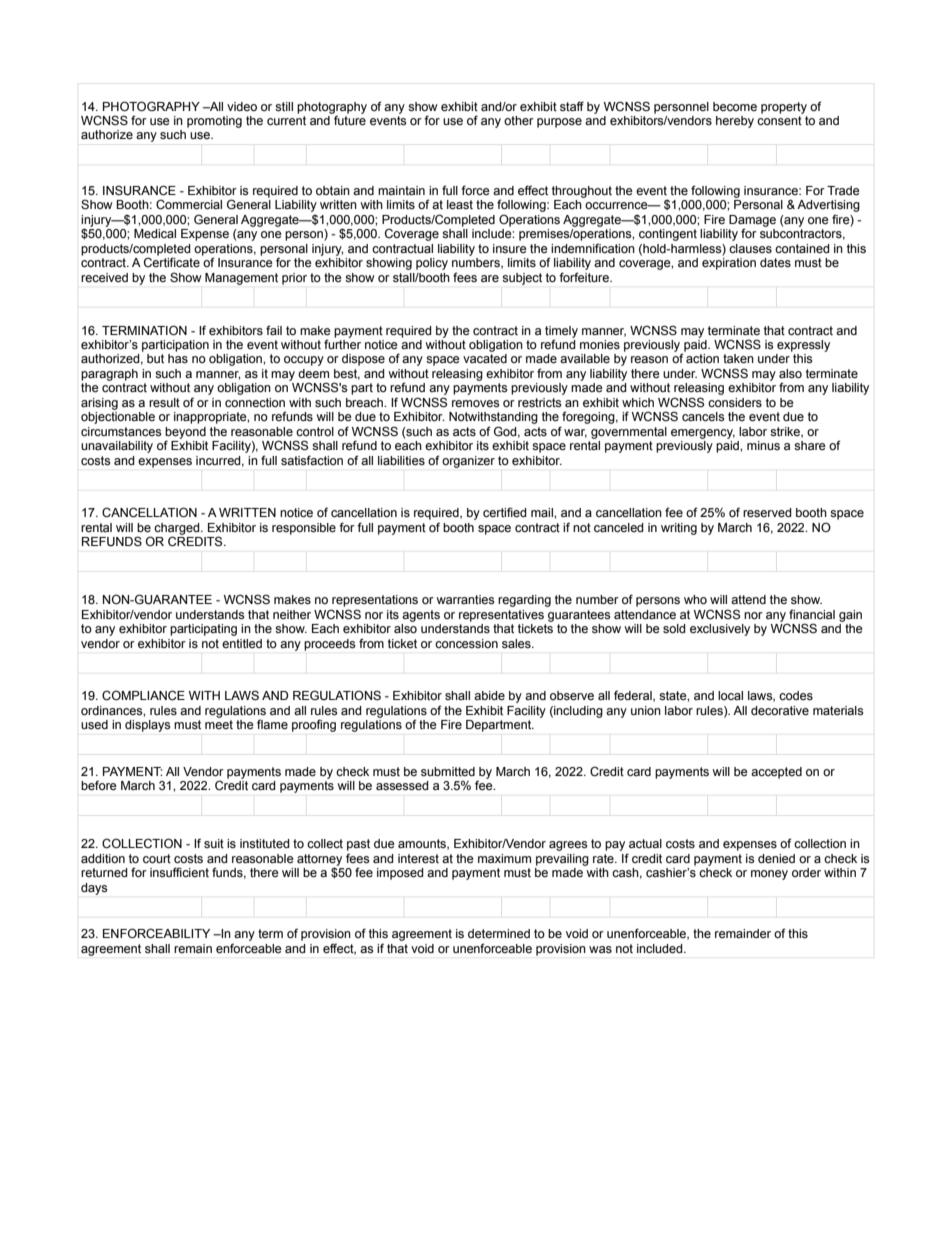 The image size is (952, 1233). What do you see at coordinates (400, 874) in the screenshot?
I see `imposed` at bounding box center [400, 874].
